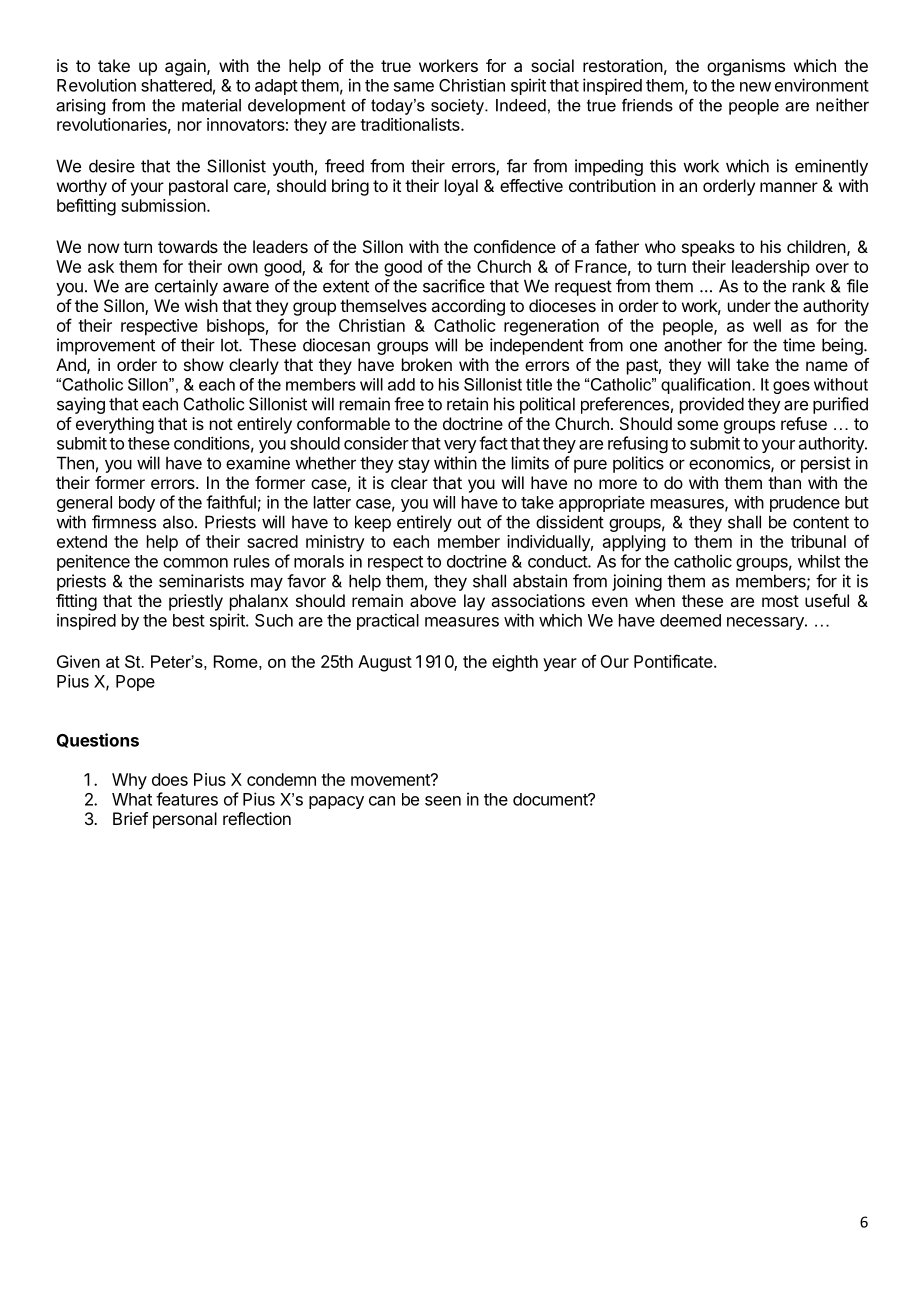  What do you see at coordinates (189, 620) in the screenshot?
I see `best` at bounding box center [189, 620].
